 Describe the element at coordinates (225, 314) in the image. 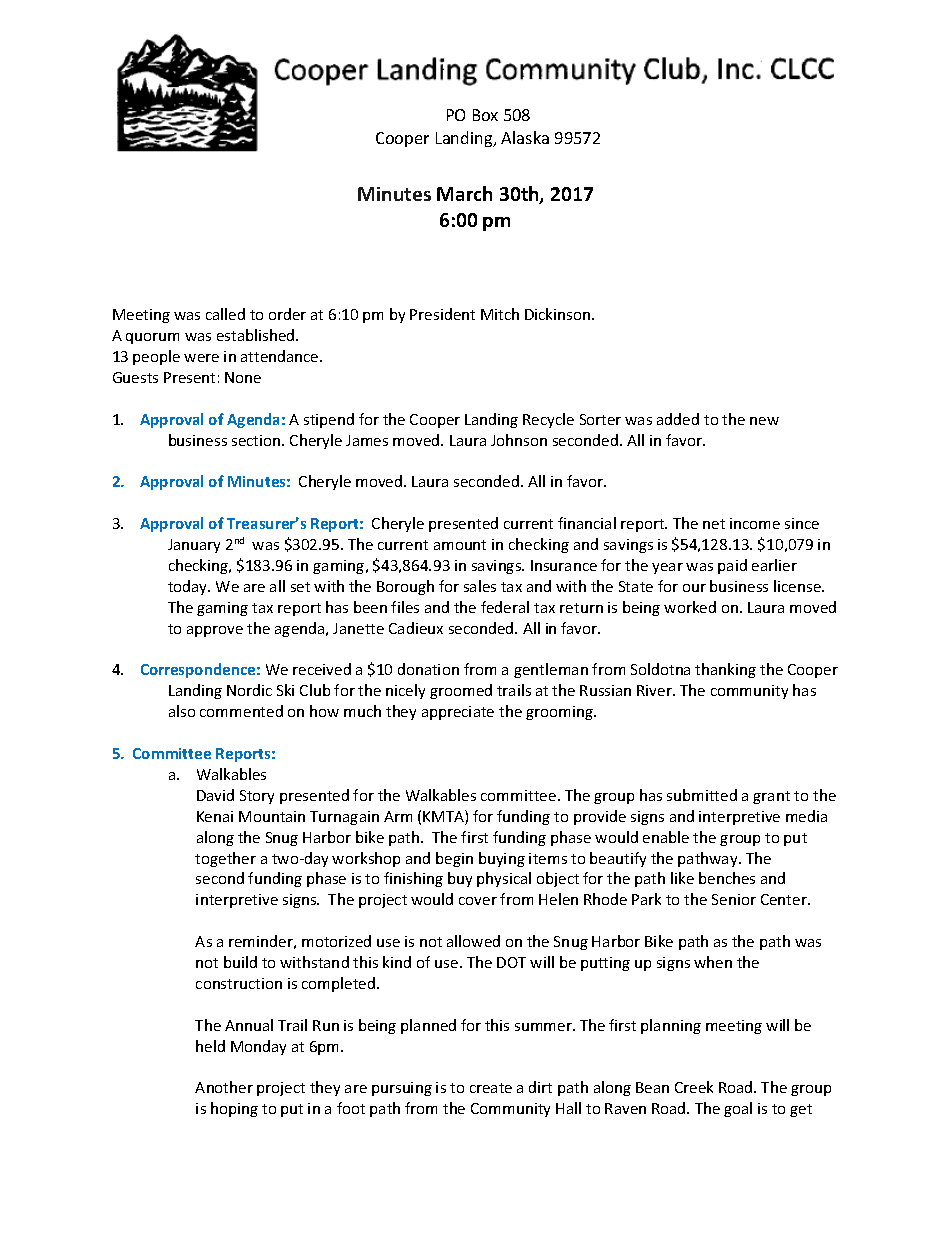

I see `called` at that location.
